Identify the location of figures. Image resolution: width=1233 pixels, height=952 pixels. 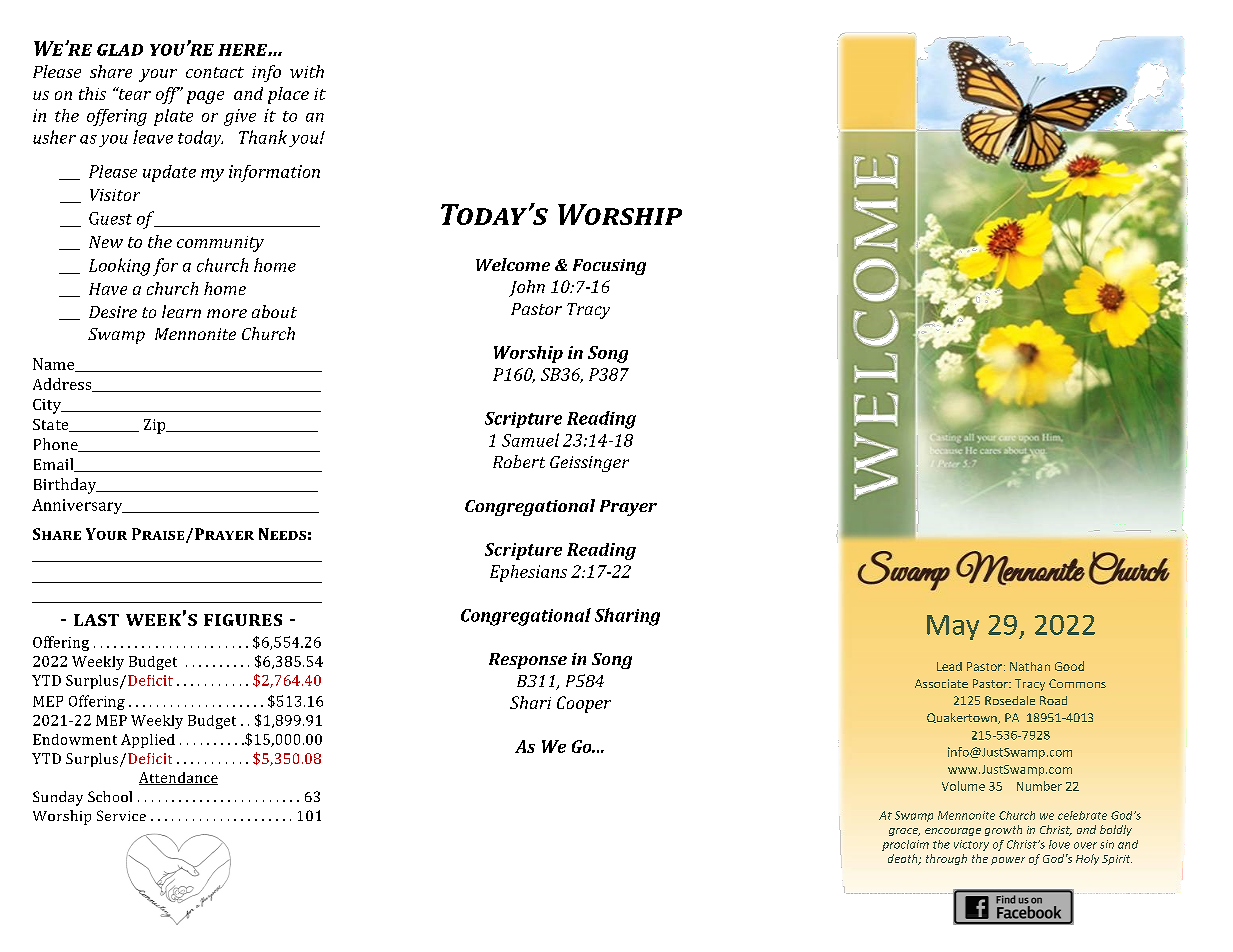
(243, 620).
